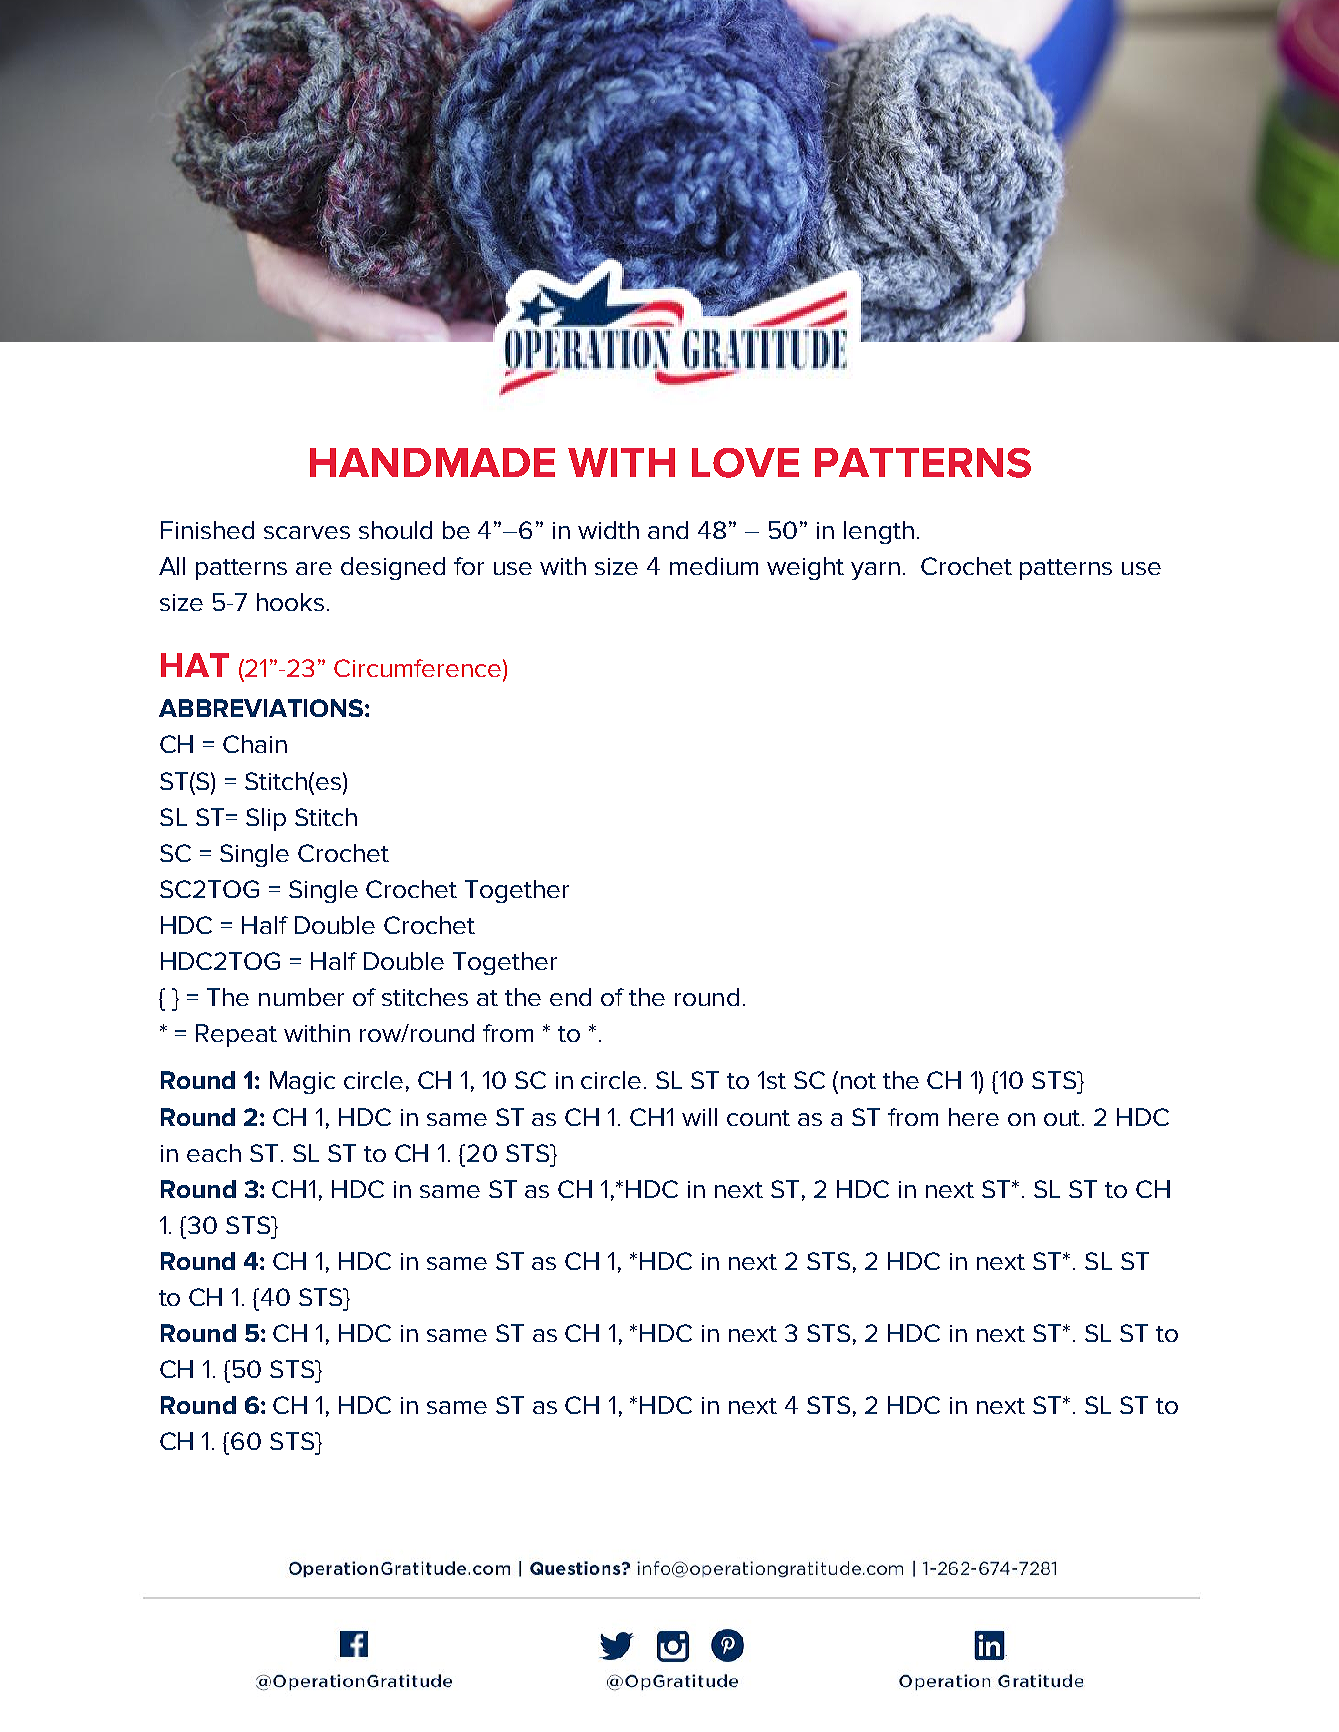  I want to click on length, so click(879, 532).
